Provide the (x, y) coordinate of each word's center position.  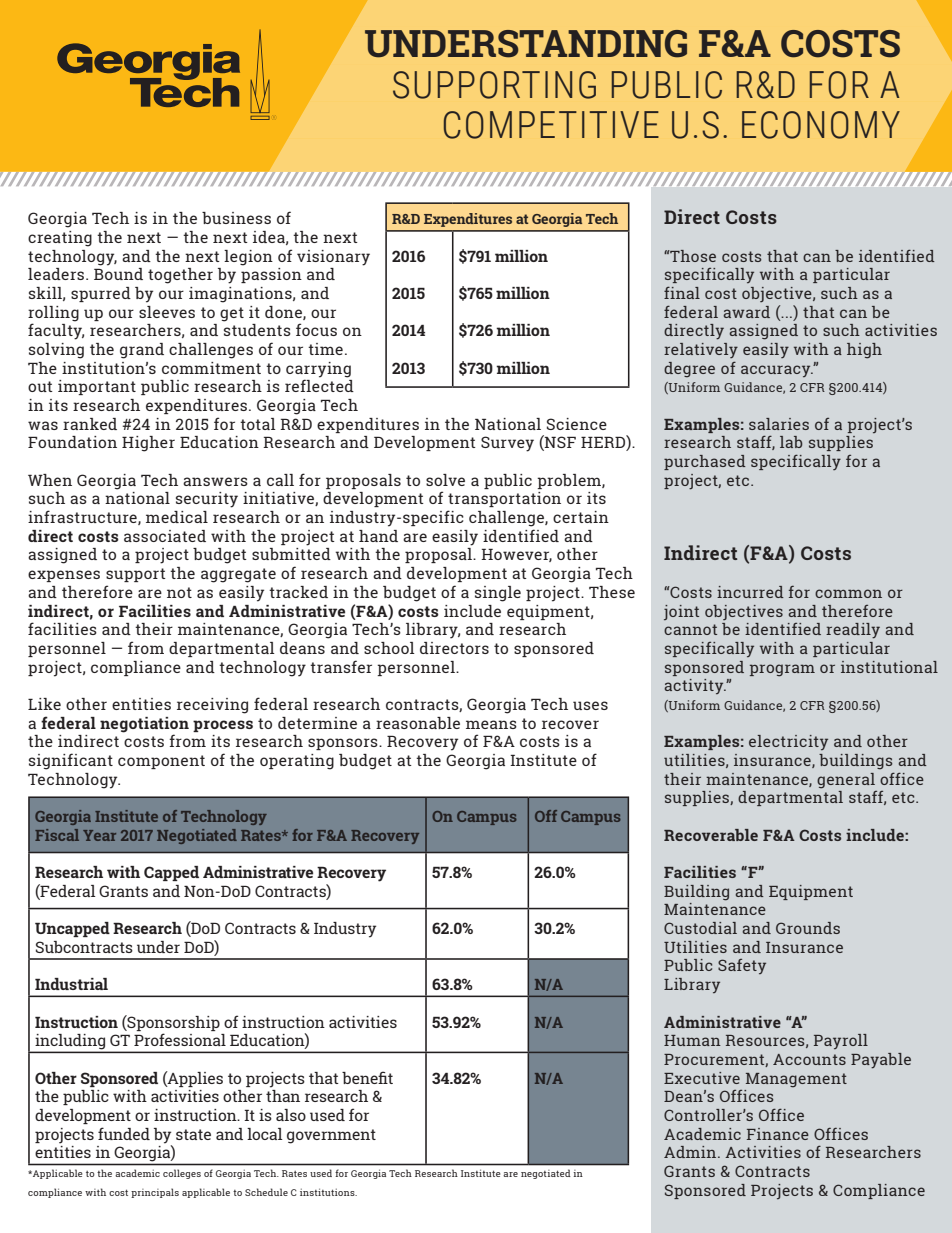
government (331, 1136)
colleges (182, 1174)
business (236, 218)
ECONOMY (821, 125)
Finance (778, 1134)
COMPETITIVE (551, 125)
